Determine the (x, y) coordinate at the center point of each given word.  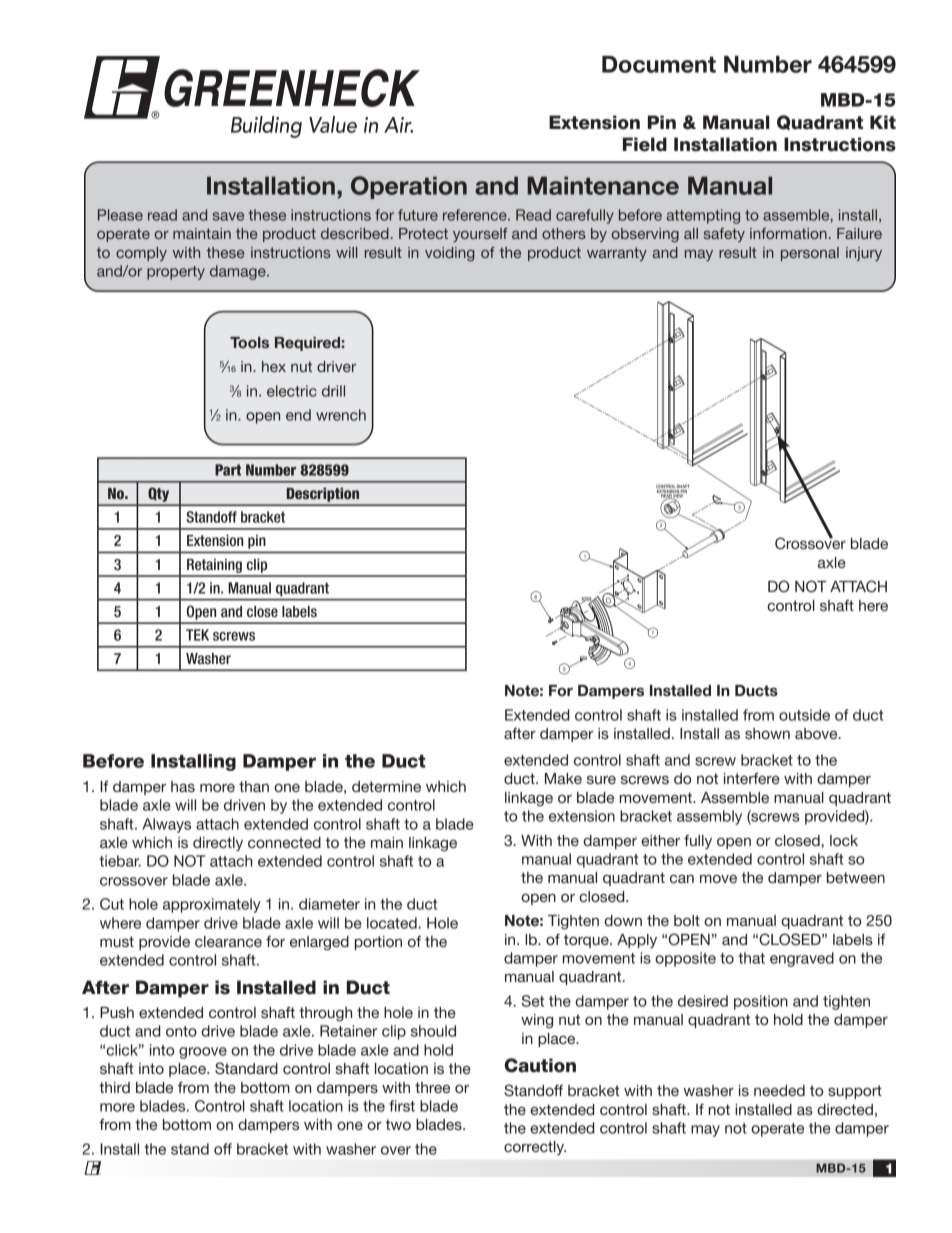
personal (810, 254)
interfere (752, 778)
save (228, 216)
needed (779, 1090)
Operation (409, 187)
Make (563, 778)
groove (203, 1053)
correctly (535, 1148)
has (183, 786)
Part (228, 470)
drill (333, 391)
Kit (883, 122)
